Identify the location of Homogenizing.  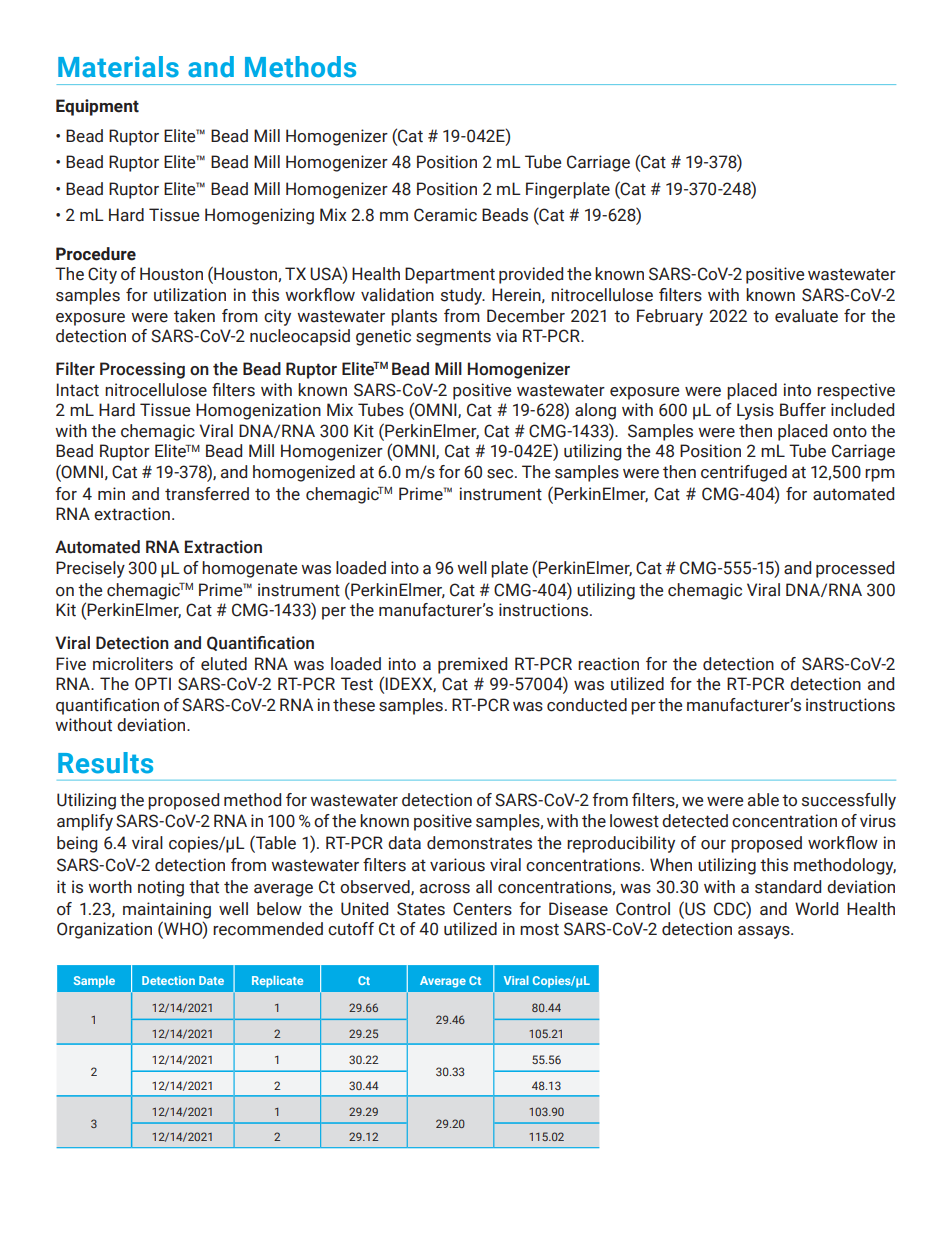
(259, 216).
